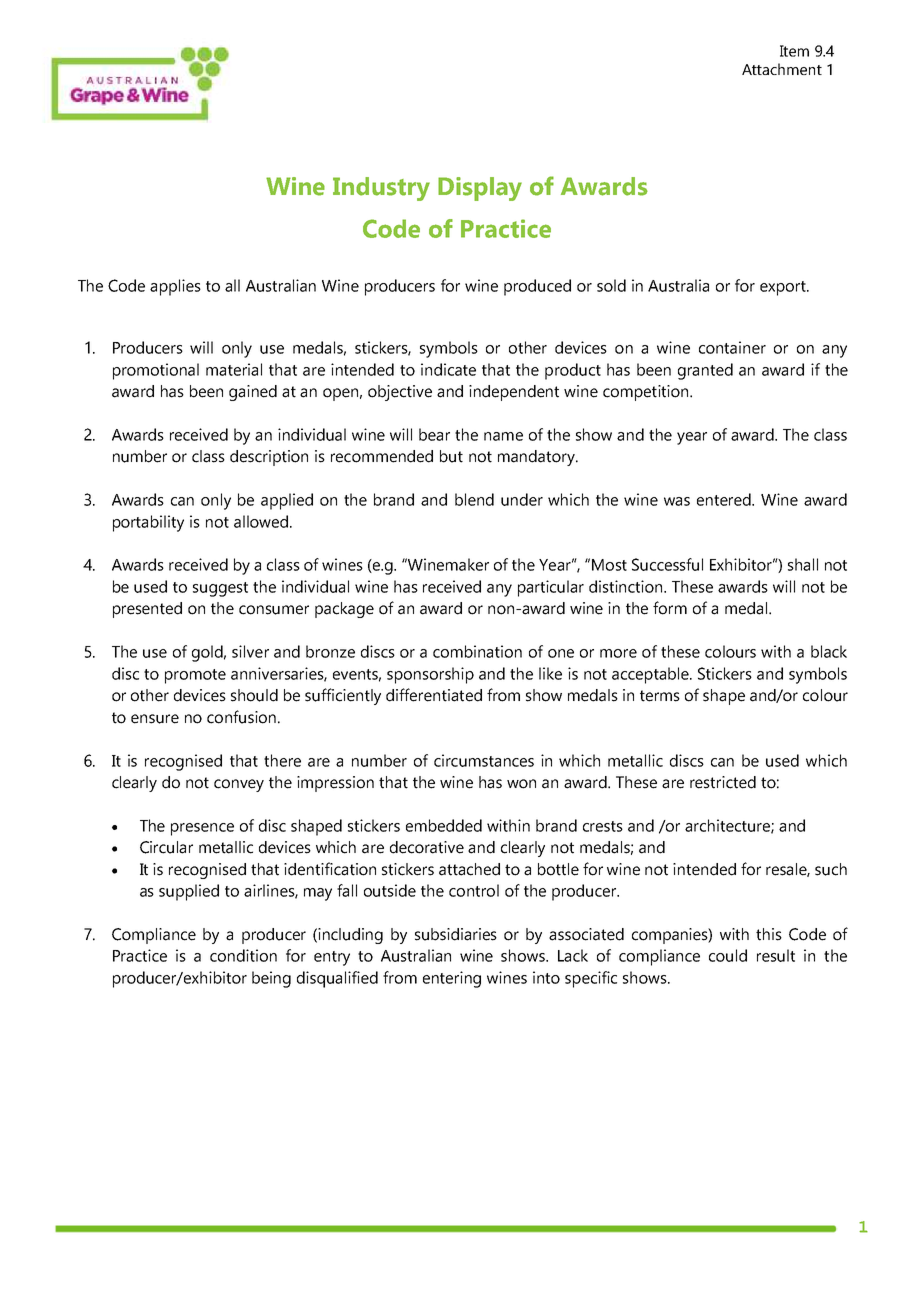  What do you see at coordinates (448, 369) in the screenshot?
I see `indicate` at bounding box center [448, 369].
